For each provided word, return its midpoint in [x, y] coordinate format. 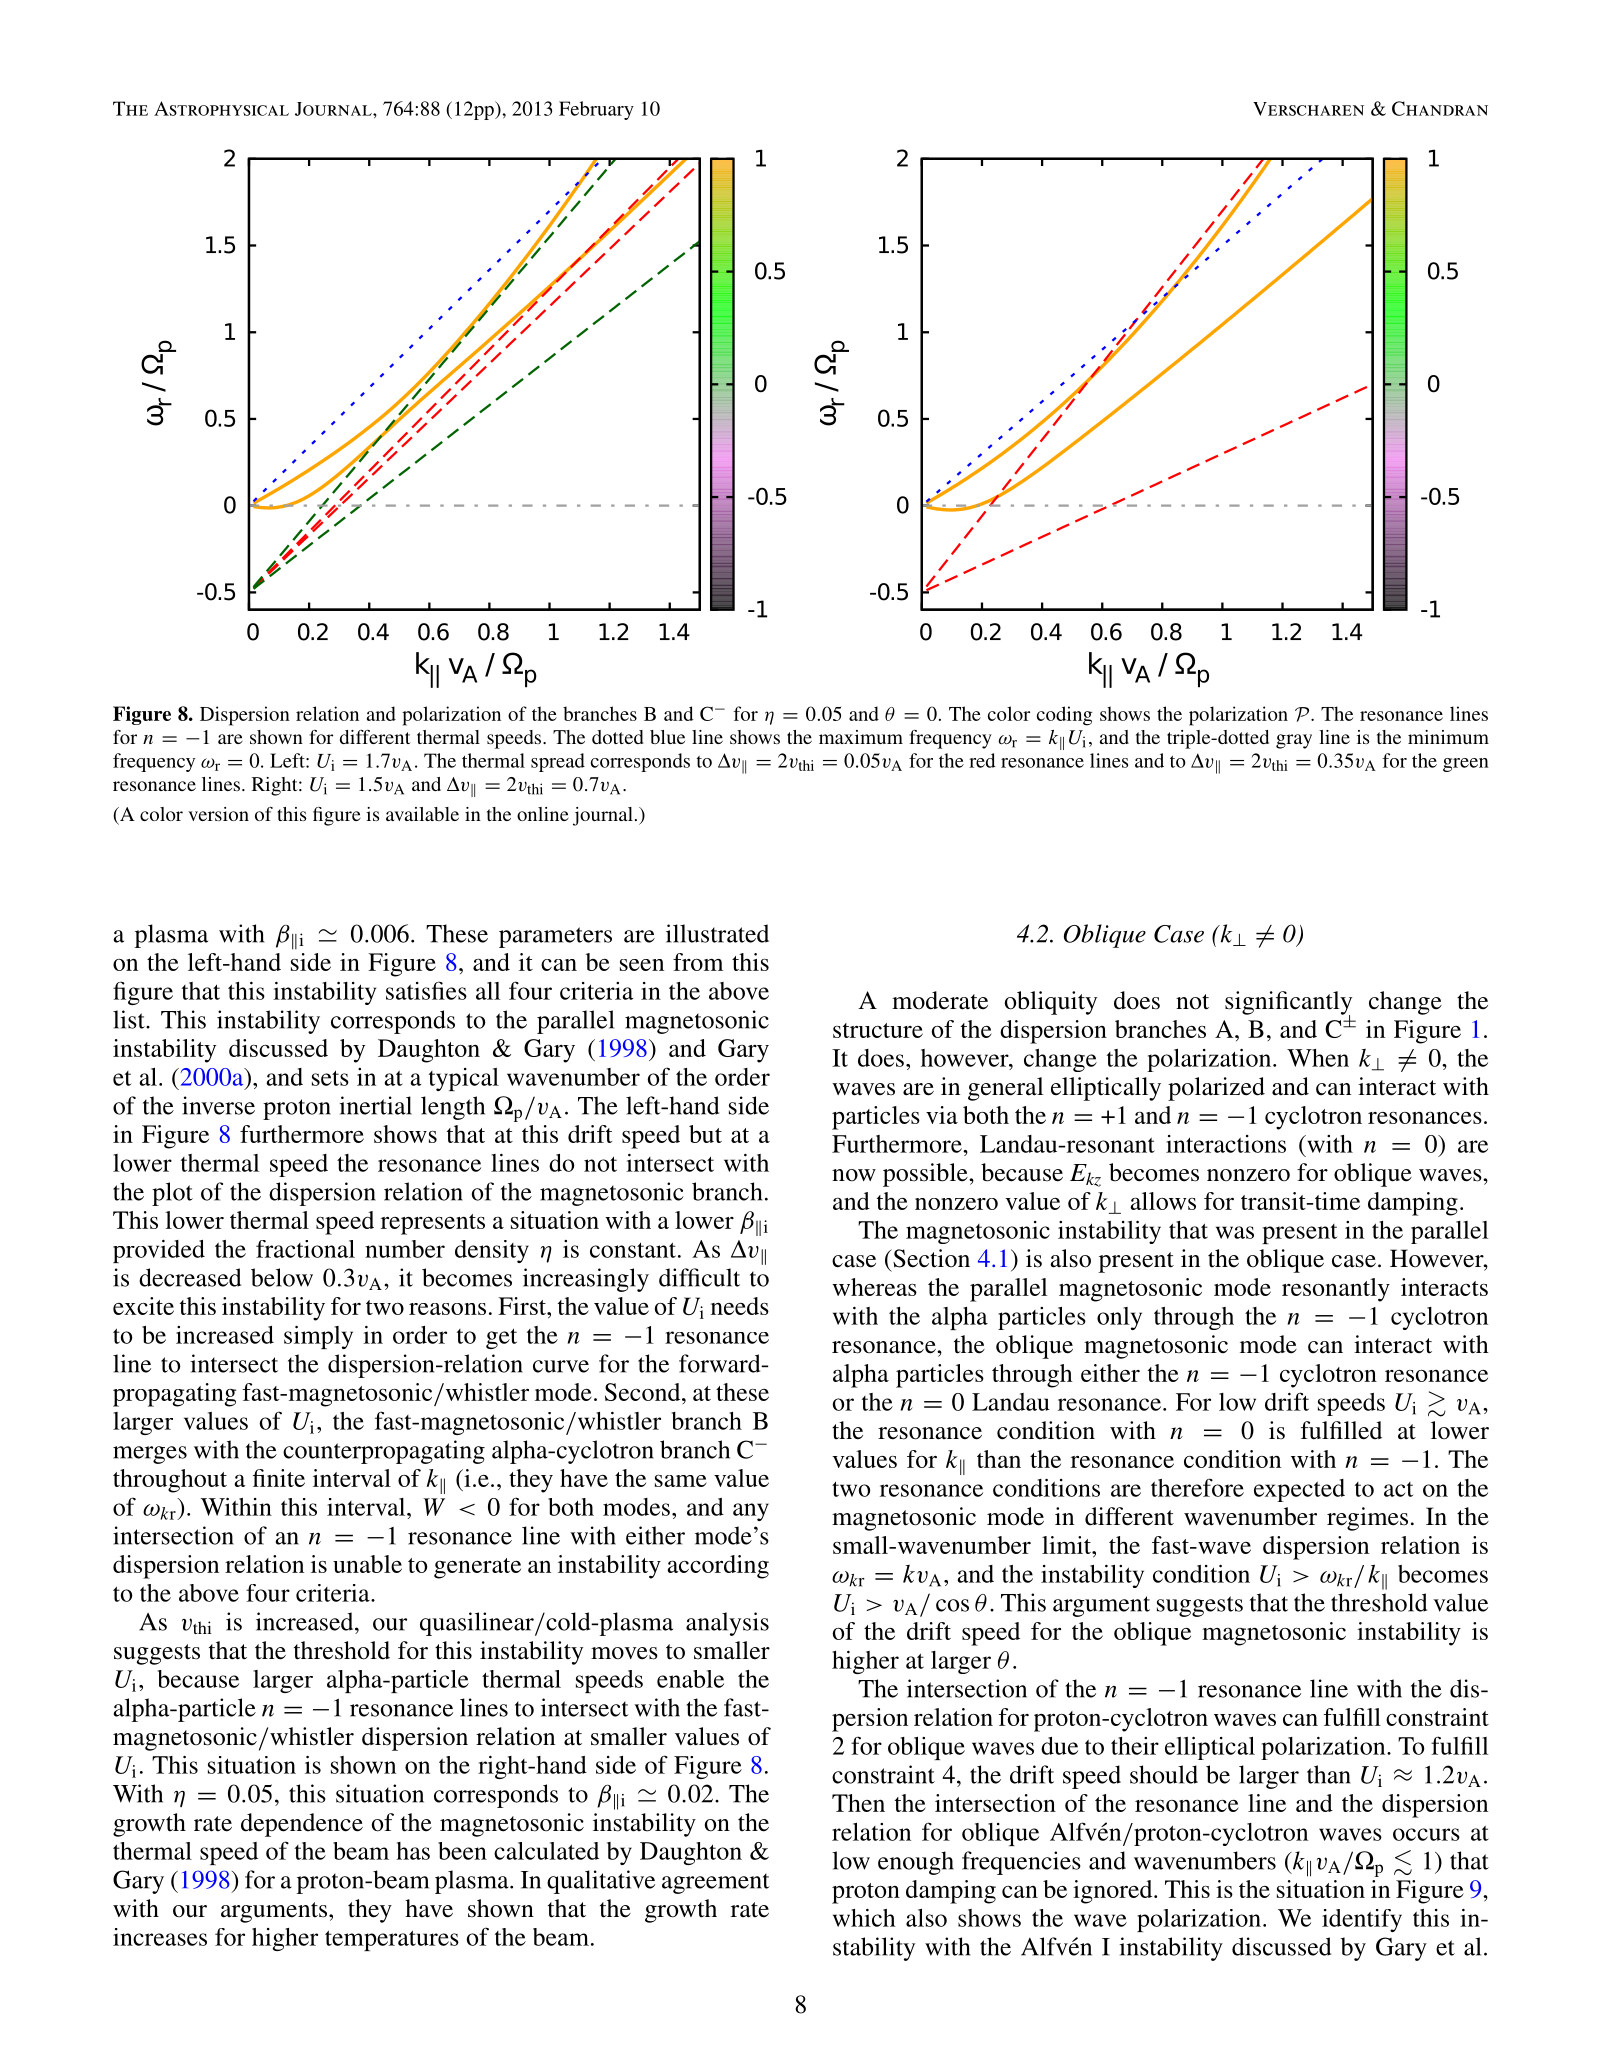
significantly [1288, 1004]
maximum [861, 737]
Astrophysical [221, 108]
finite [279, 1478]
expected [1299, 1490]
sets [330, 1078]
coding [1065, 716]
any [751, 1512]
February [596, 110]
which [864, 1918]
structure [878, 1030]
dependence [302, 1825]
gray [1294, 741]
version [218, 814]
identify [1362, 1920]
